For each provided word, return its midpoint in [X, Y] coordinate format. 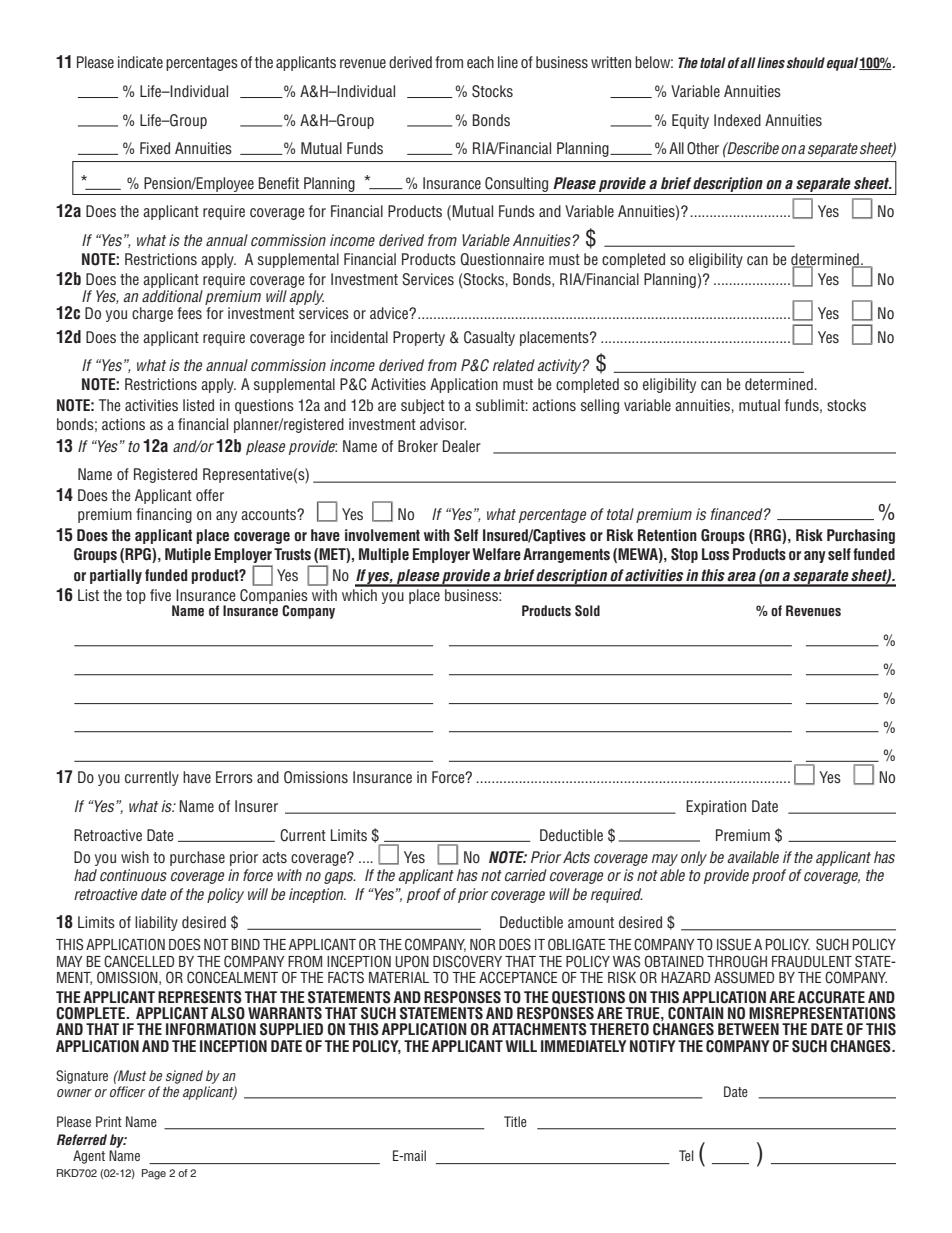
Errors [234, 777]
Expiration [716, 807]
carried [526, 875]
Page [154, 1174]
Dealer [462, 446]
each [480, 62]
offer [210, 495]
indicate [140, 62]
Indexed [737, 120]
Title [515, 1121]
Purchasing [861, 536]
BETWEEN [748, 1029]
